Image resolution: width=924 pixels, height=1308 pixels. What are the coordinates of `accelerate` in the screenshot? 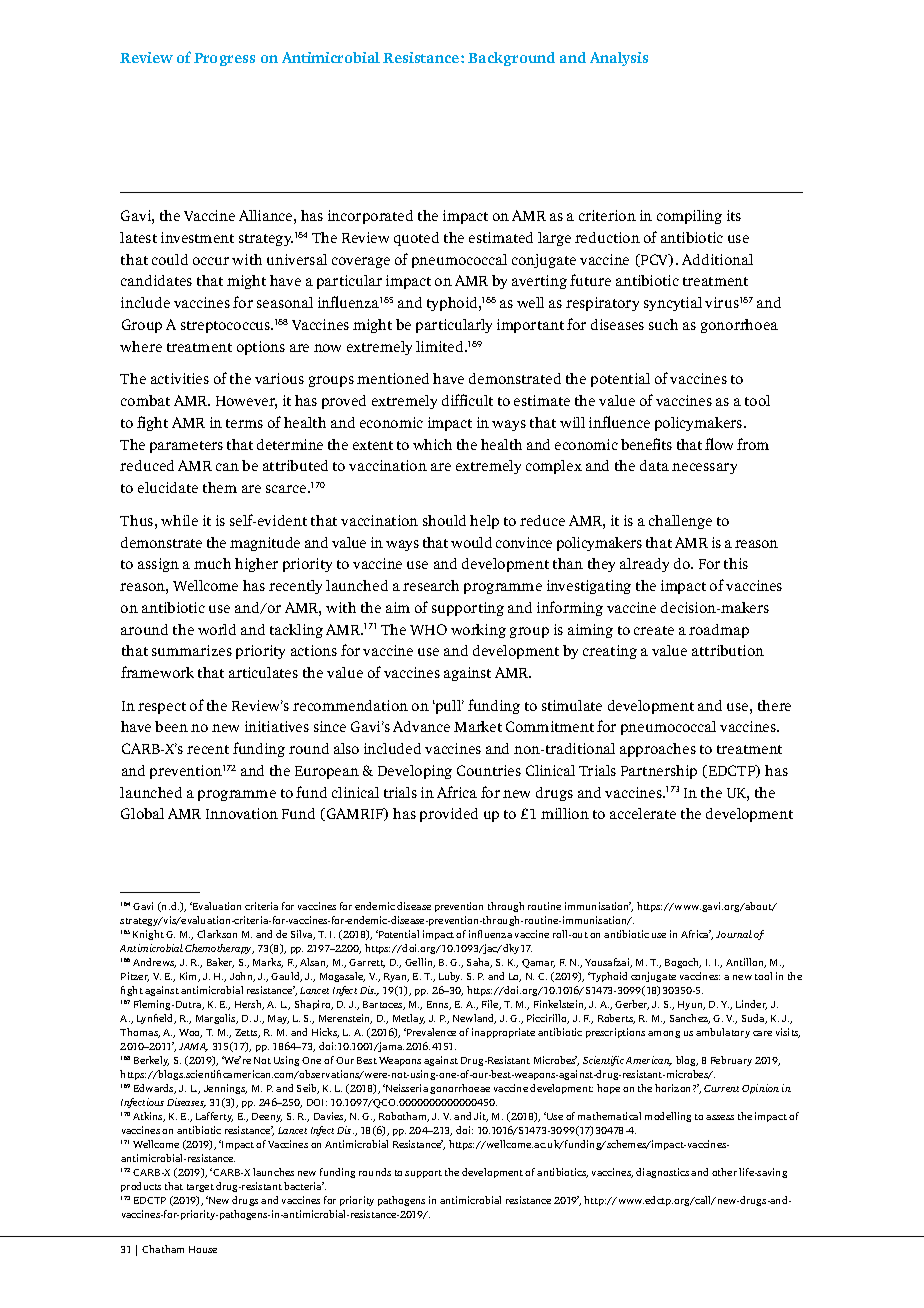 It's located at (643, 813).
